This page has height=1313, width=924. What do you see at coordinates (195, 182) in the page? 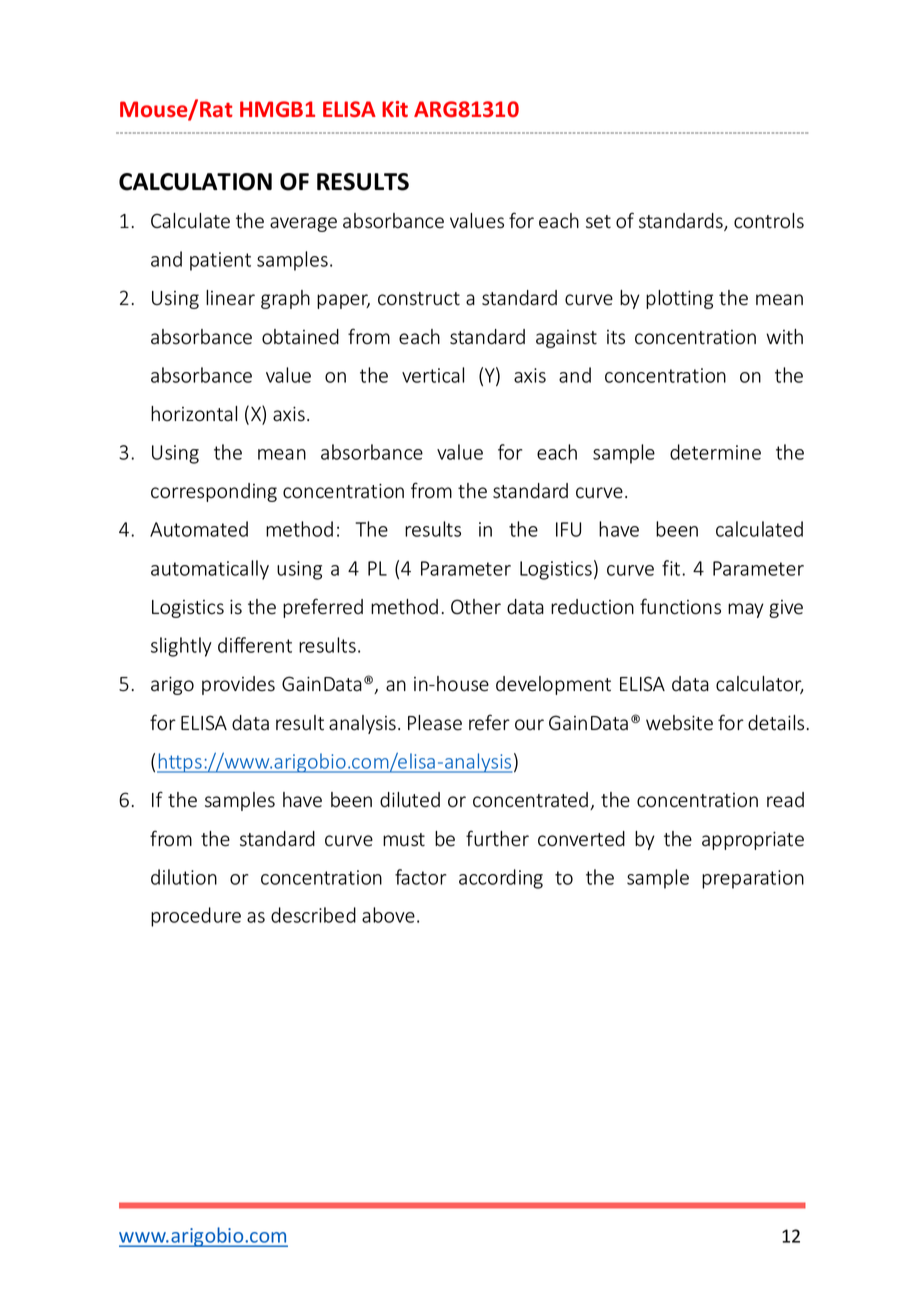
I see `CALCULATION` at bounding box center [195, 182].
